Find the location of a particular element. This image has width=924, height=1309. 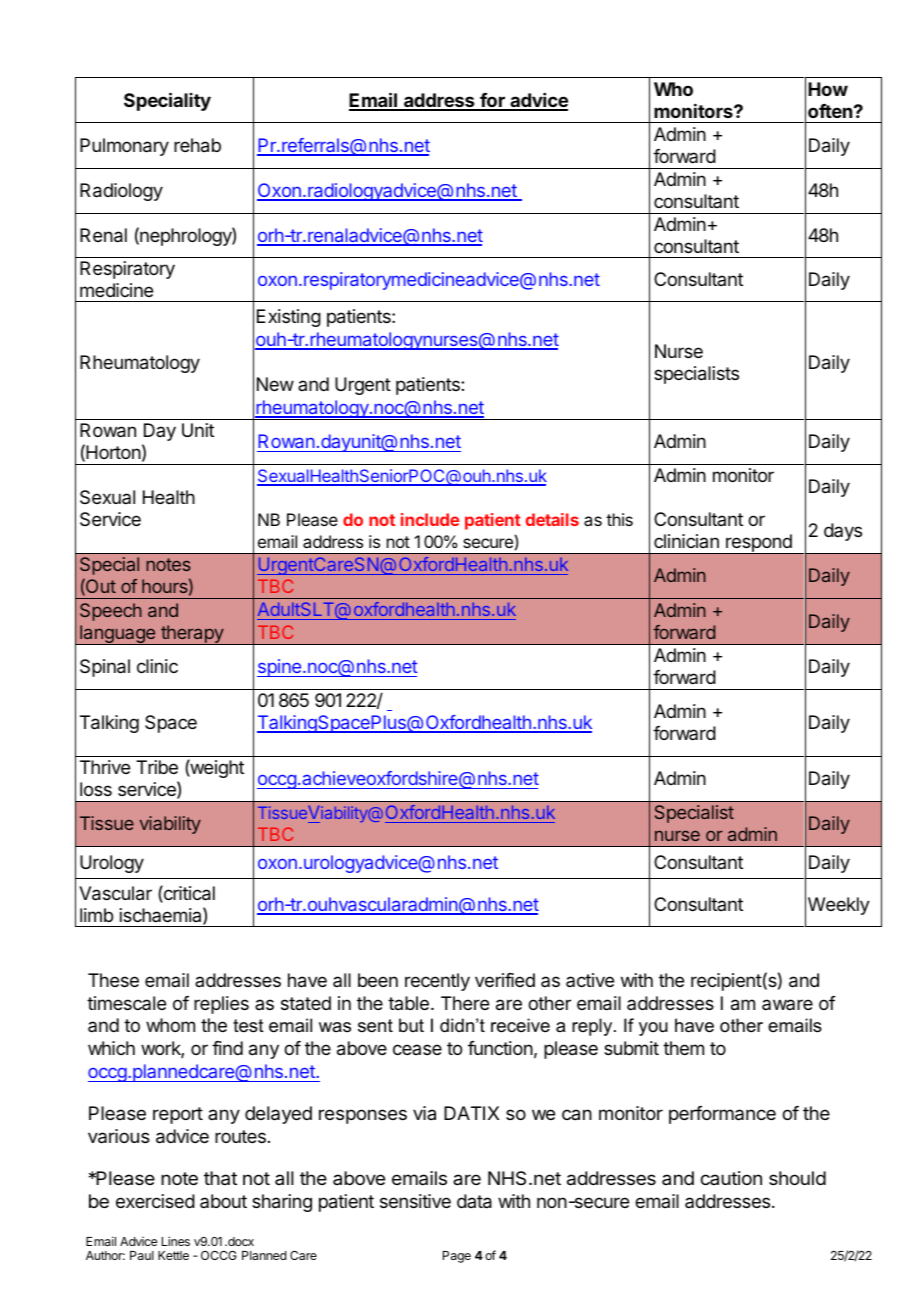

include is located at coordinates (430, 519).
